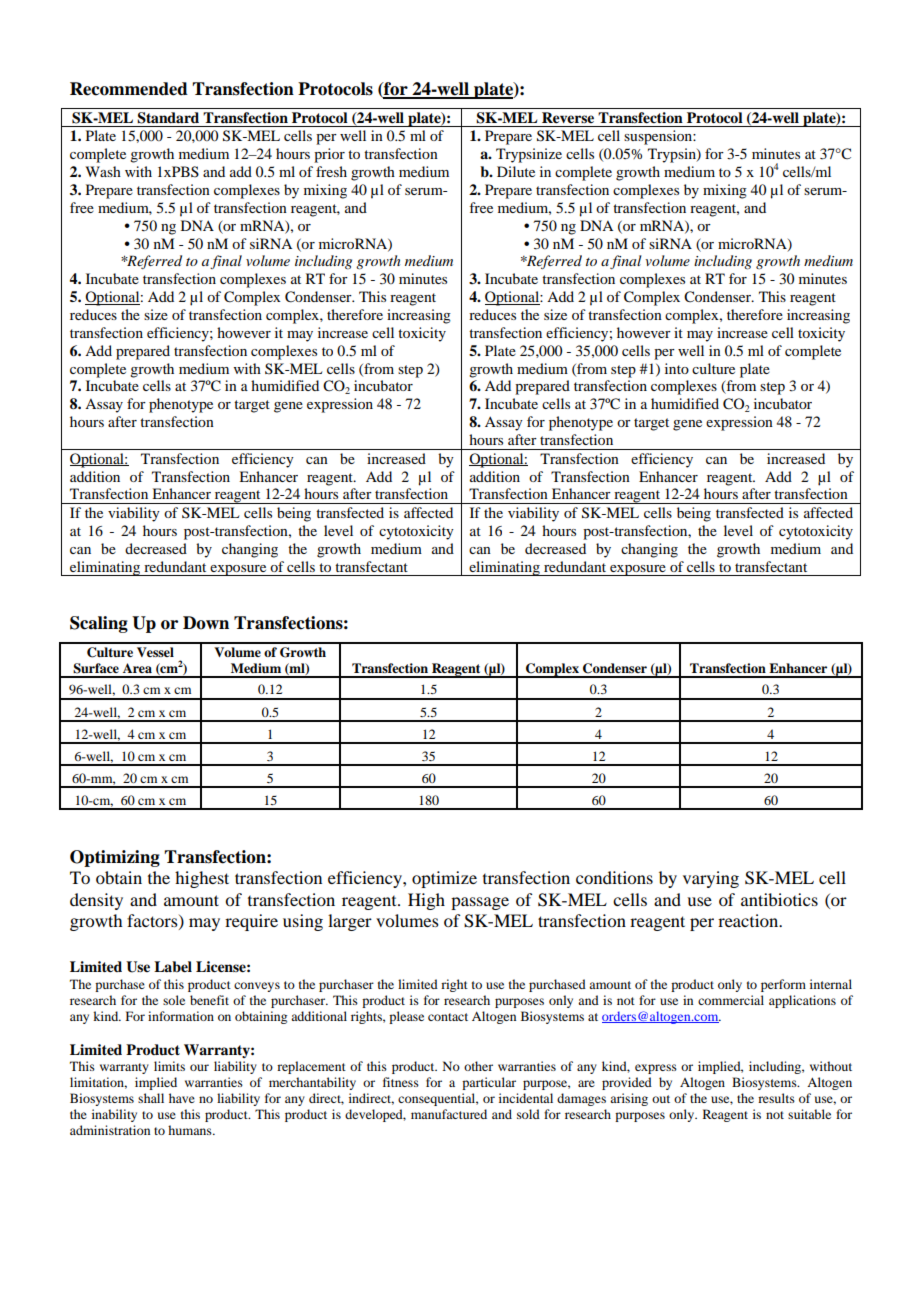 This page has width=924, height=1308. What do you see at coordinates (444, 879) in the page?
I see `optimize` at bounding box center [444, 879].
